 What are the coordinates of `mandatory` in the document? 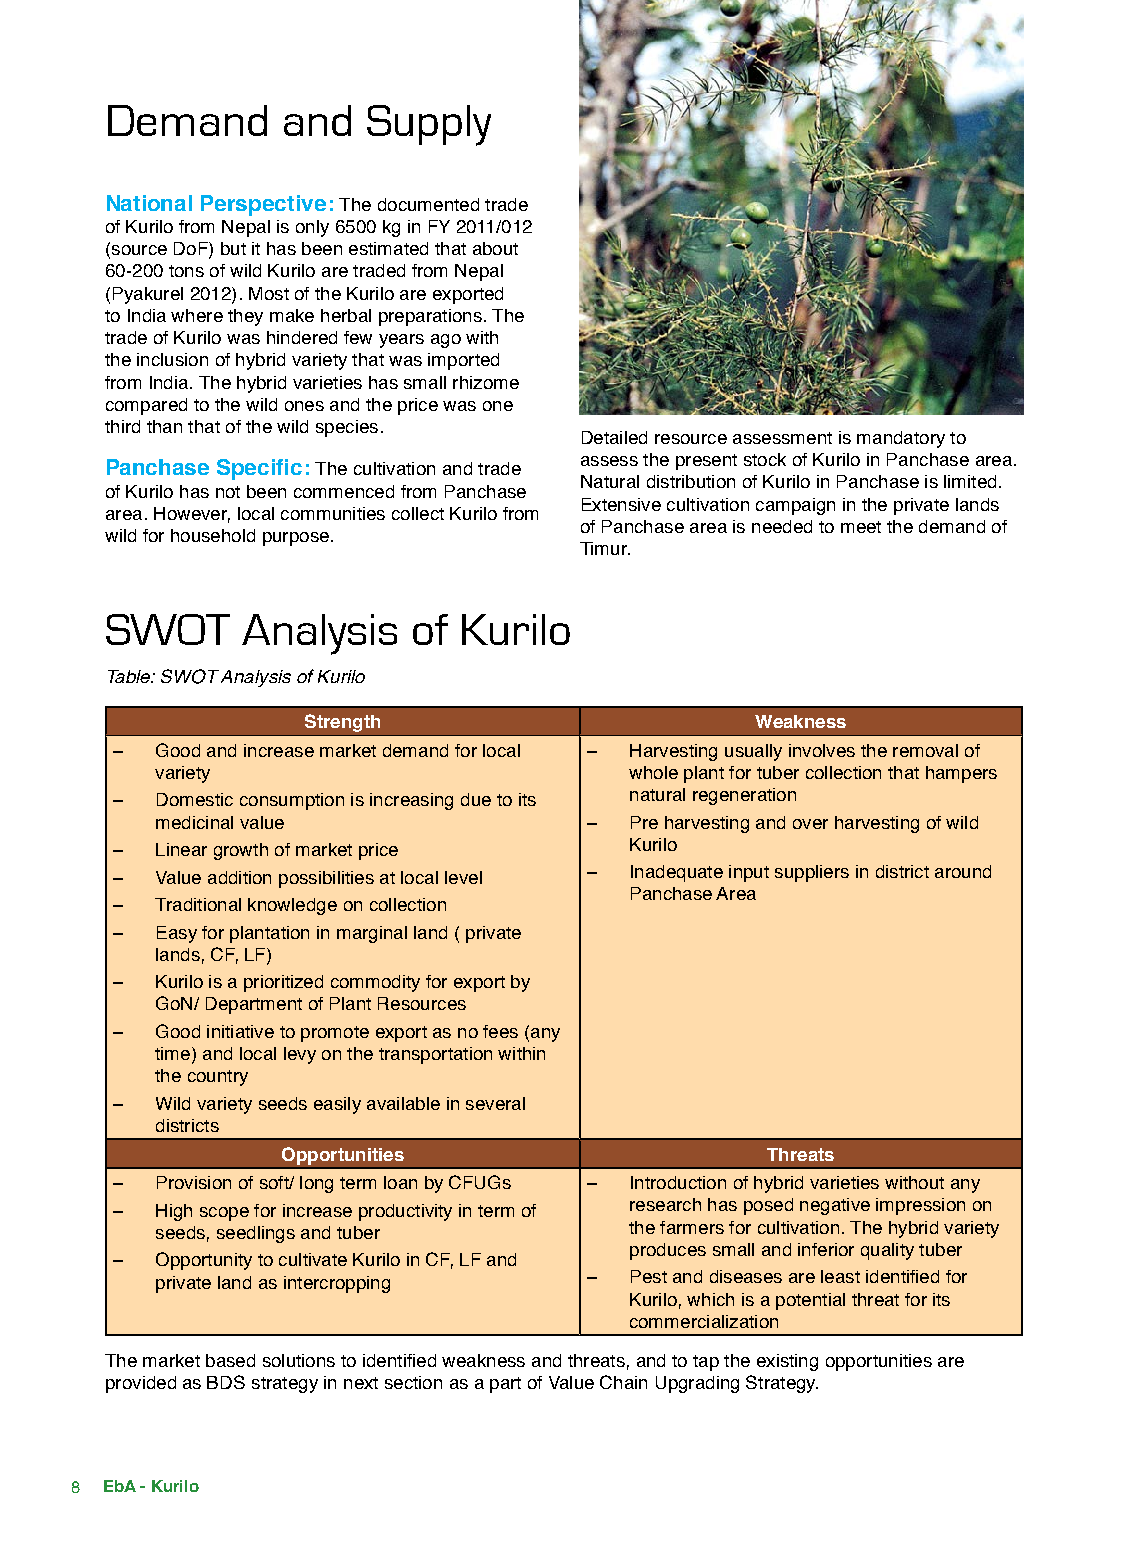 It's located at (901, 439).
